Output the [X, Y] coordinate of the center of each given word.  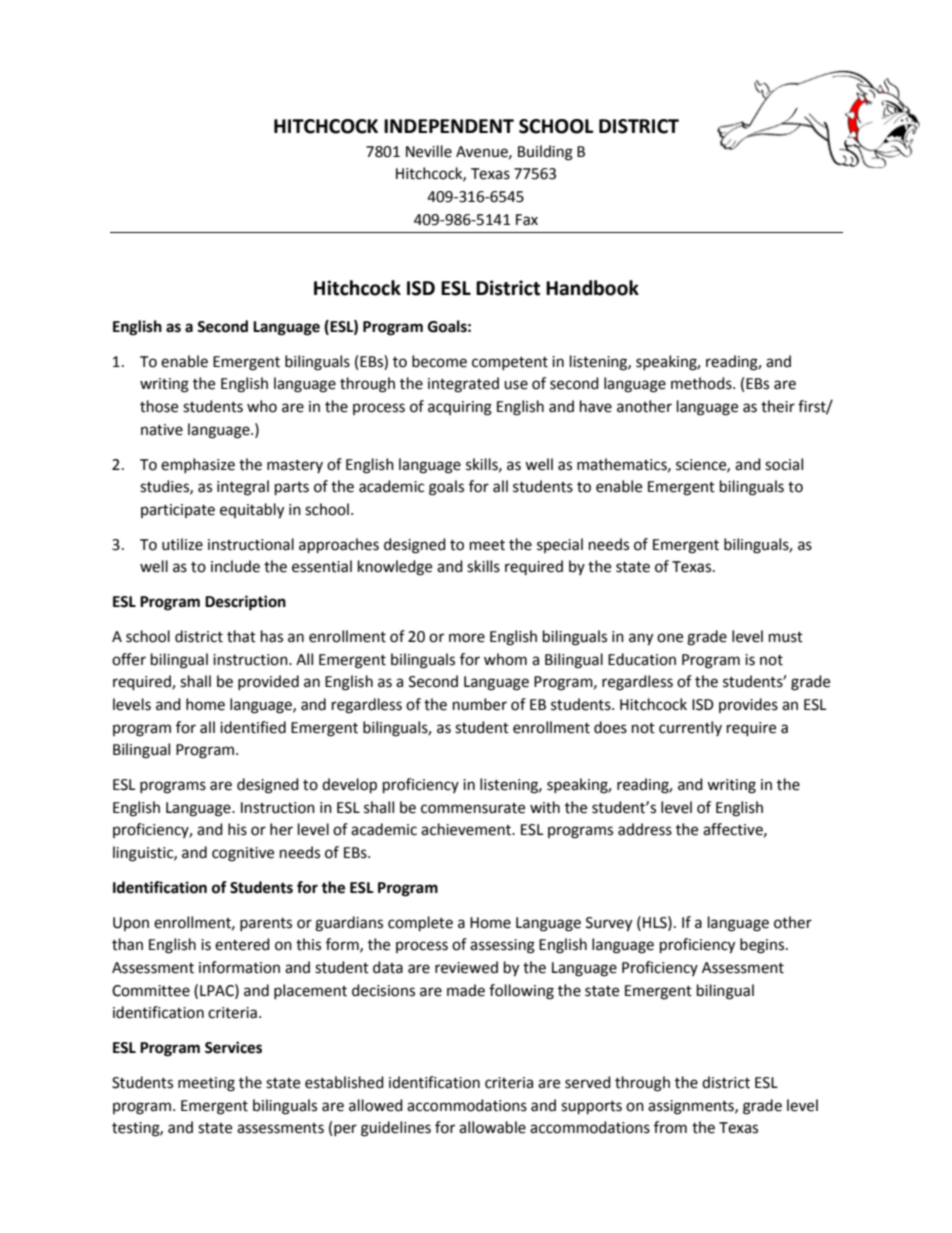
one [670, 638]
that [241, 636]
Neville [429, 151]
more [467, 638]
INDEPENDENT [449, 126]
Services [233, 1047]
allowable [492, 1127]
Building [545, 153]
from [670, 1127]
